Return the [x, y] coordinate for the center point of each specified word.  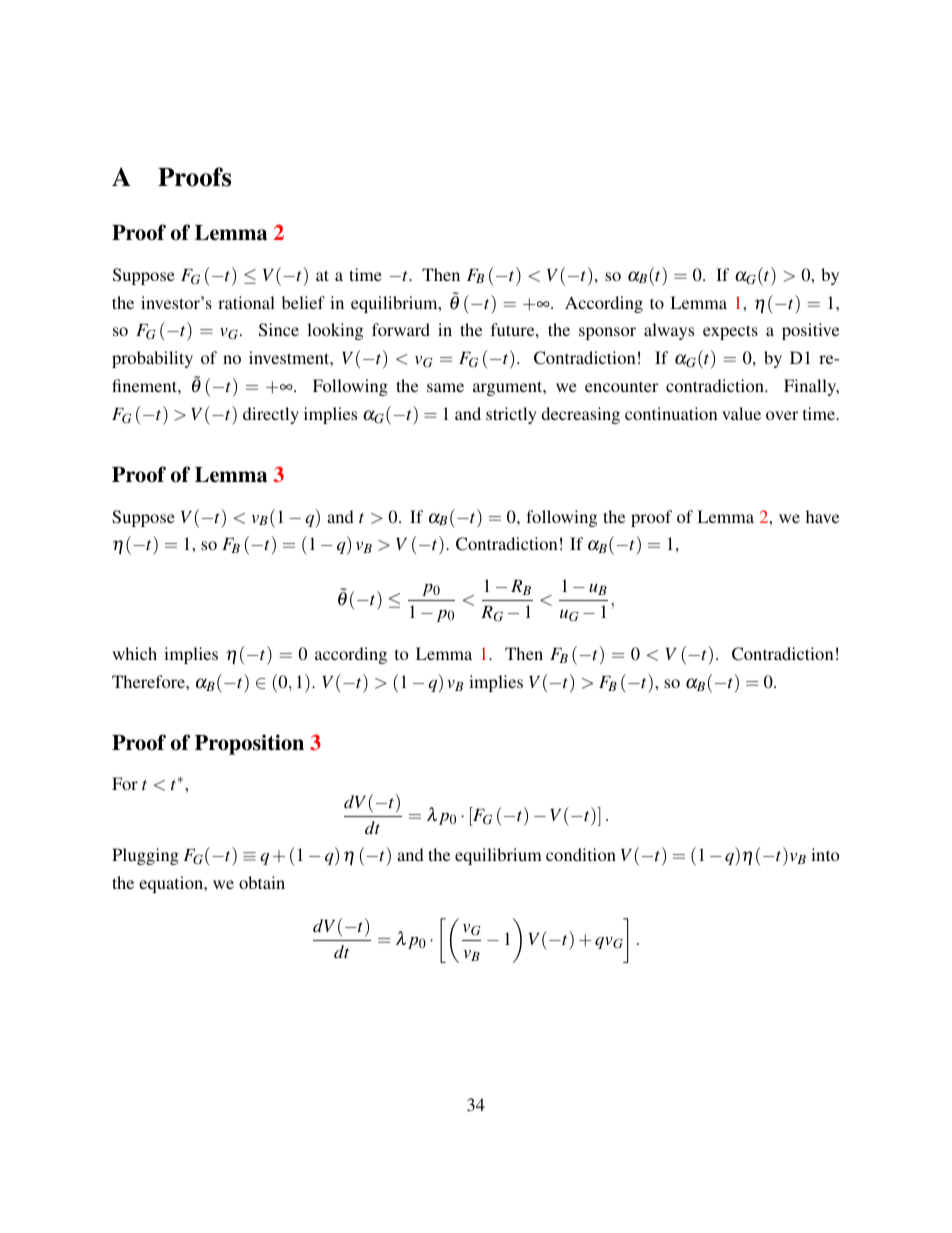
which [134, 653]
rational [246, 302]
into [825, 854]
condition [581, 854]
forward [401, 329]
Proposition [249, 744]
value [741, 413]
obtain [262, 882]
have [822, 516]
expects [730, 332]
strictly [511, 415]
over [782, 415]
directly [271, 415]
